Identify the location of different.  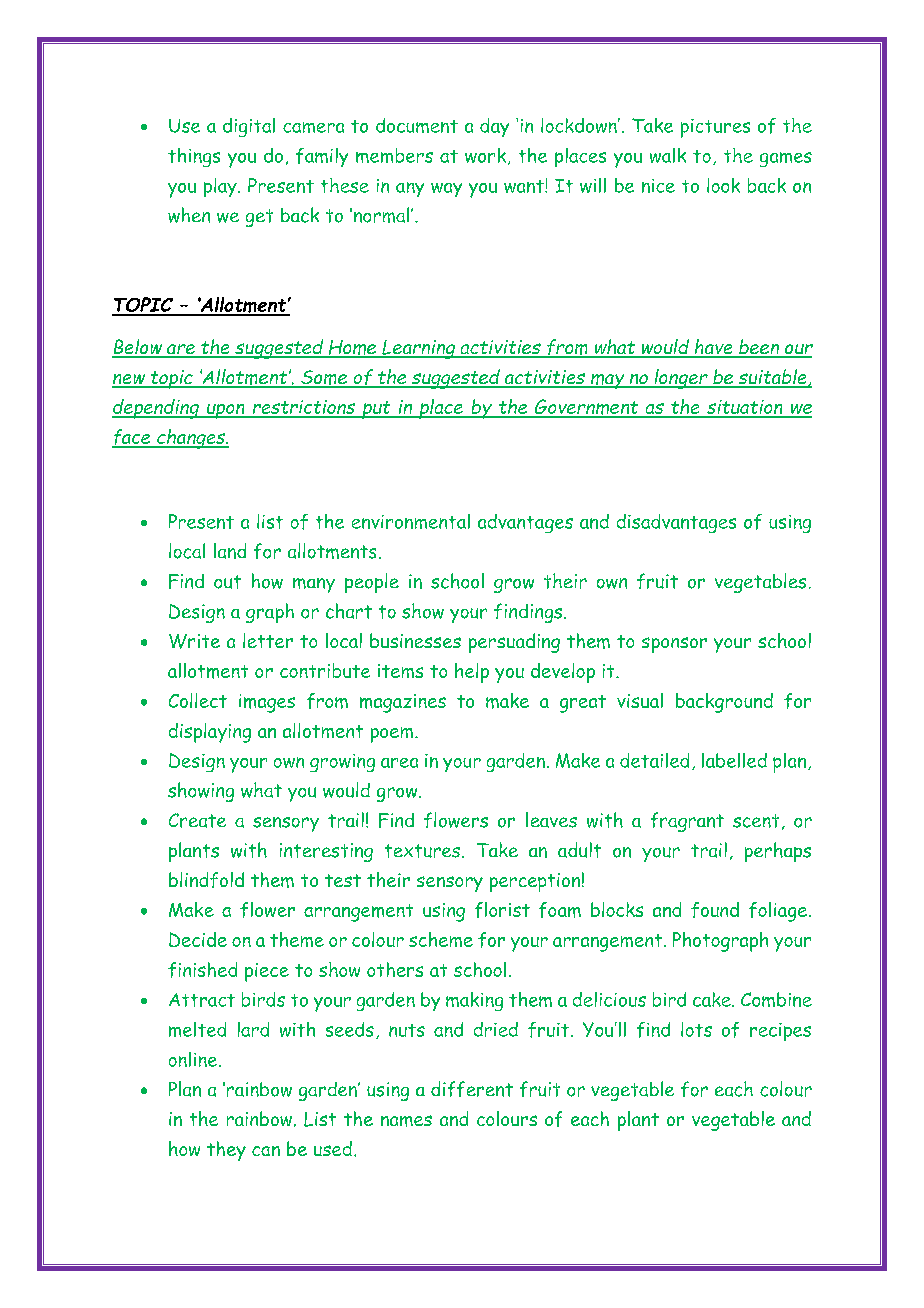
(472, 1089).
